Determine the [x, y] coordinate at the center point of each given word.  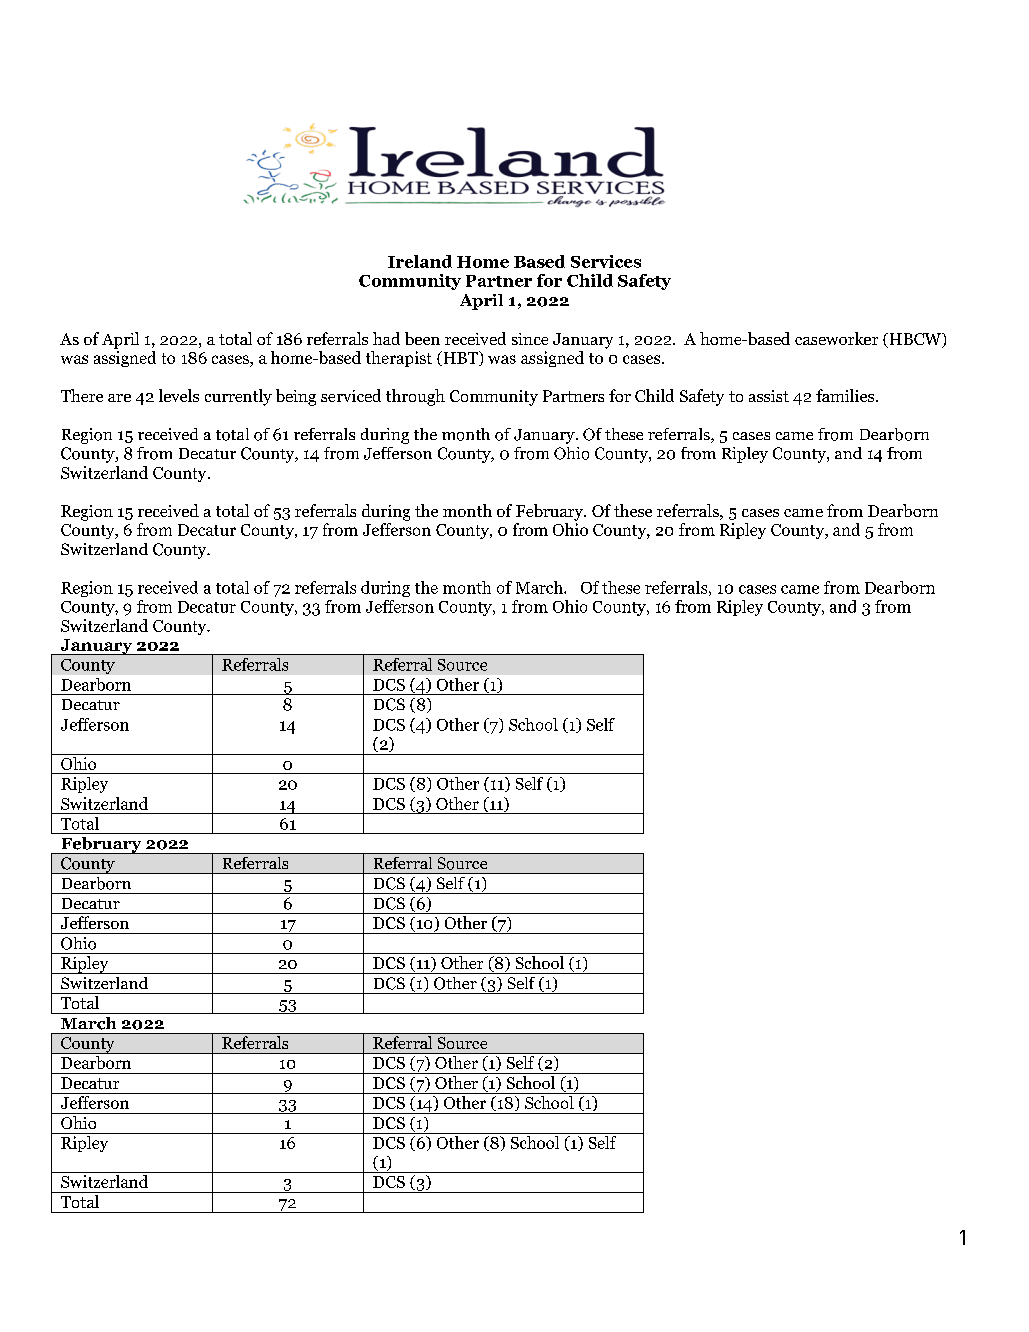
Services [606, 261]
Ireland [420, 261]
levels [179, 395]
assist [769, 396]
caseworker [836, 338]
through [415, 397]
